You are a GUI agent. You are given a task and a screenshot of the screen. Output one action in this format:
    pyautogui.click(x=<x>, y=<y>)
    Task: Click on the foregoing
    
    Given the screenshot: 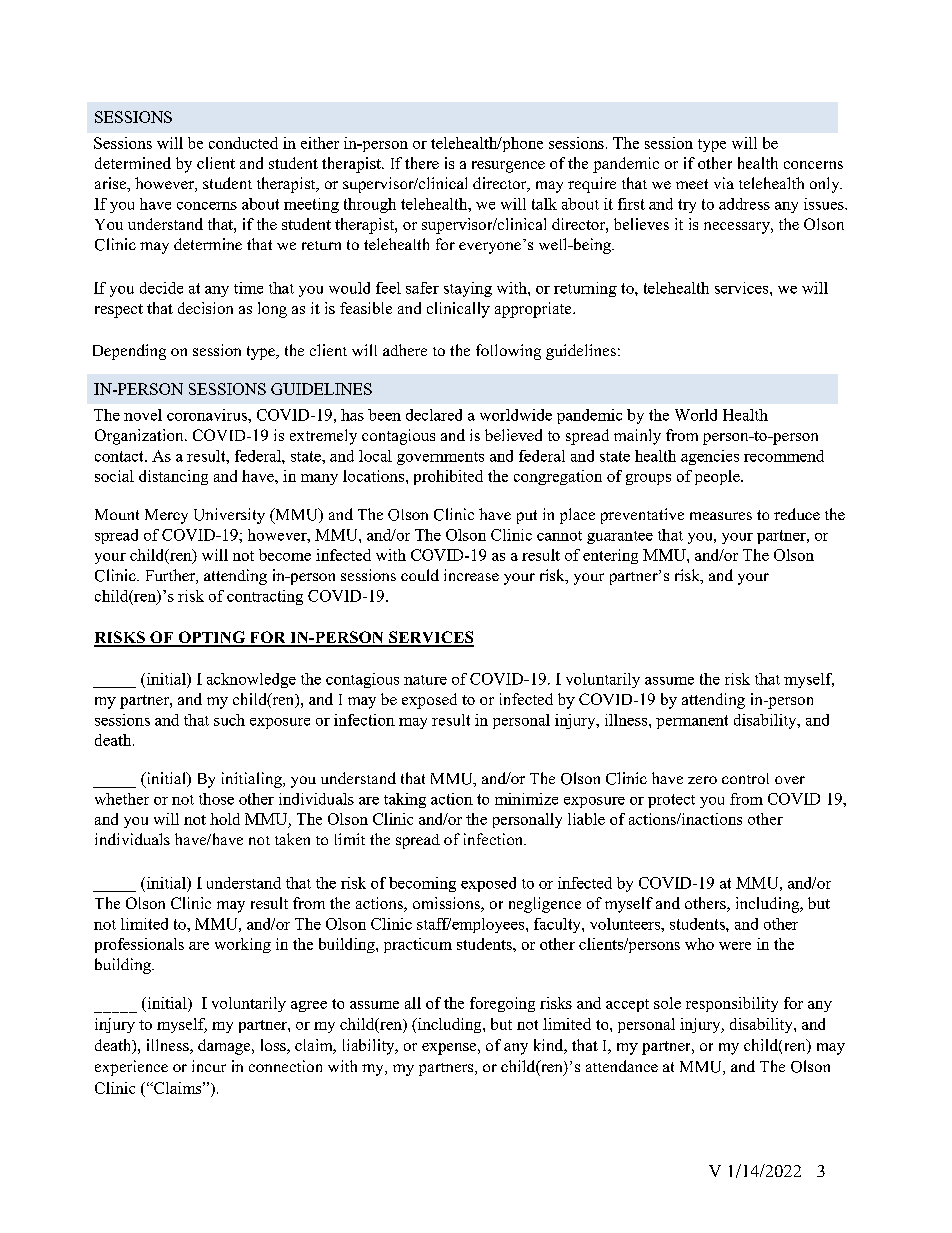 What is the action you would take?
    pyautogui.click(x=502, y=1004)
